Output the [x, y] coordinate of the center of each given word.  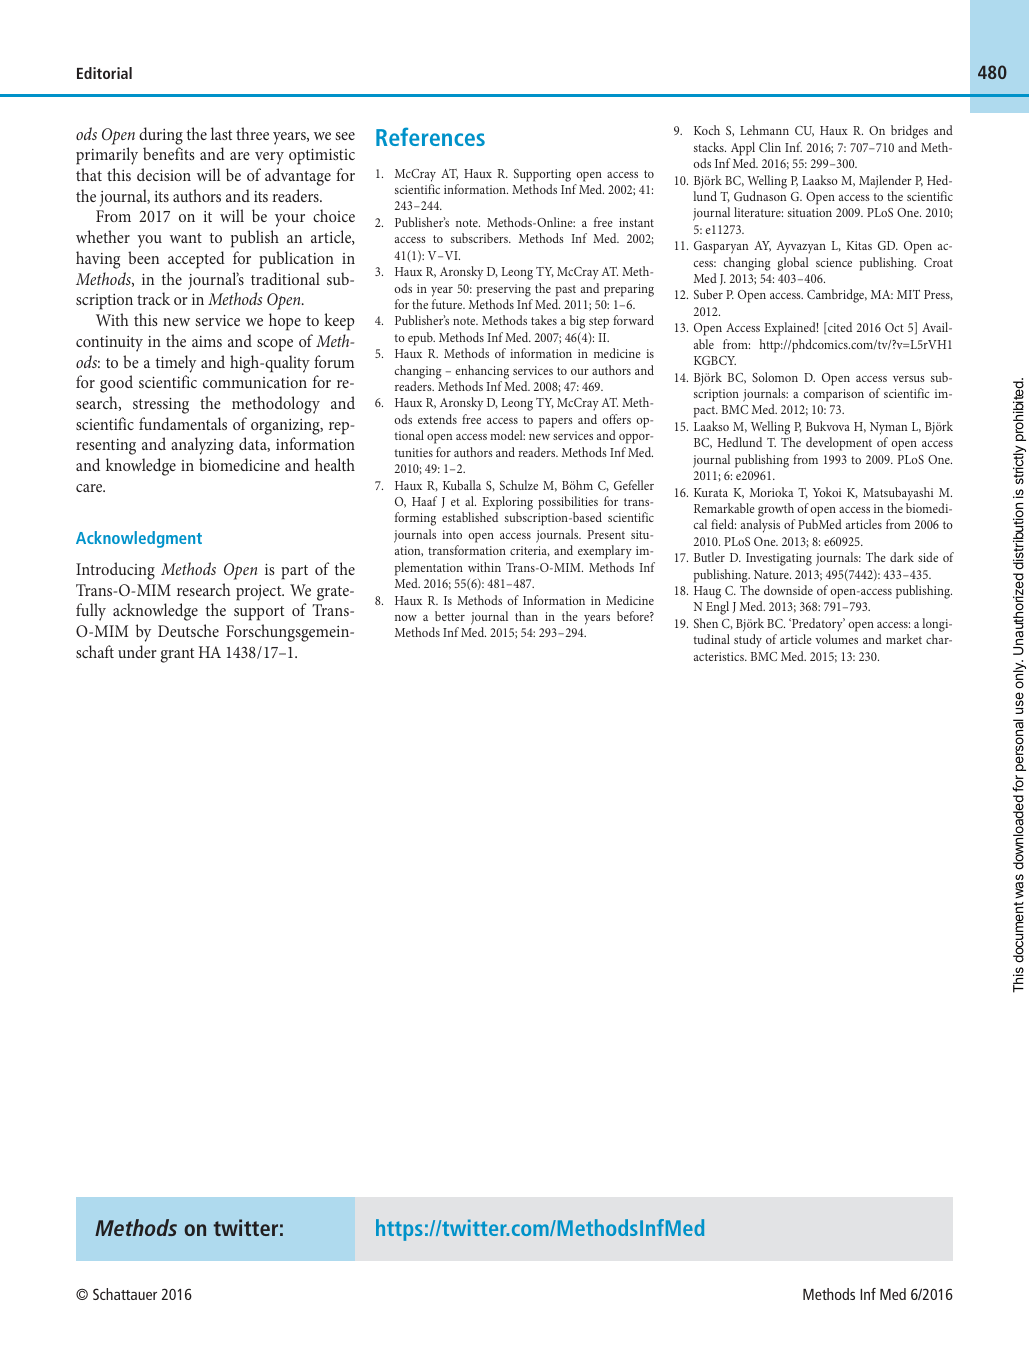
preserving [504, 290]
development [839, 444]
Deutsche [188, 630]
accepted [196, 260]
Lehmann [764, 130]
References [430, 136]
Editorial [104, 73]
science [834, 262]
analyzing [202, 446]
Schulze [519, 485]
